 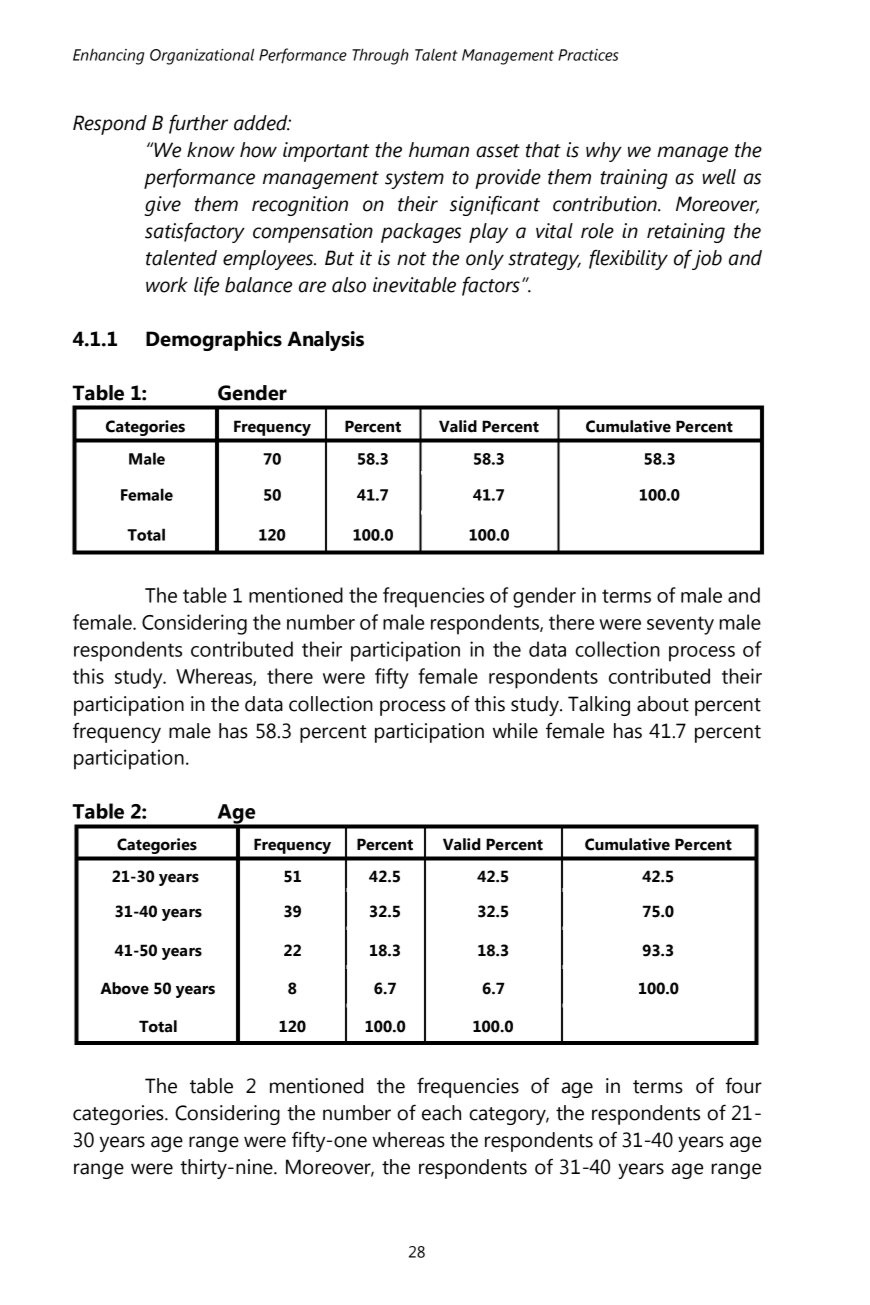 What do you see at coordinates (515, 731) in the image?
I see `while` at bounding box center [515, 731].
